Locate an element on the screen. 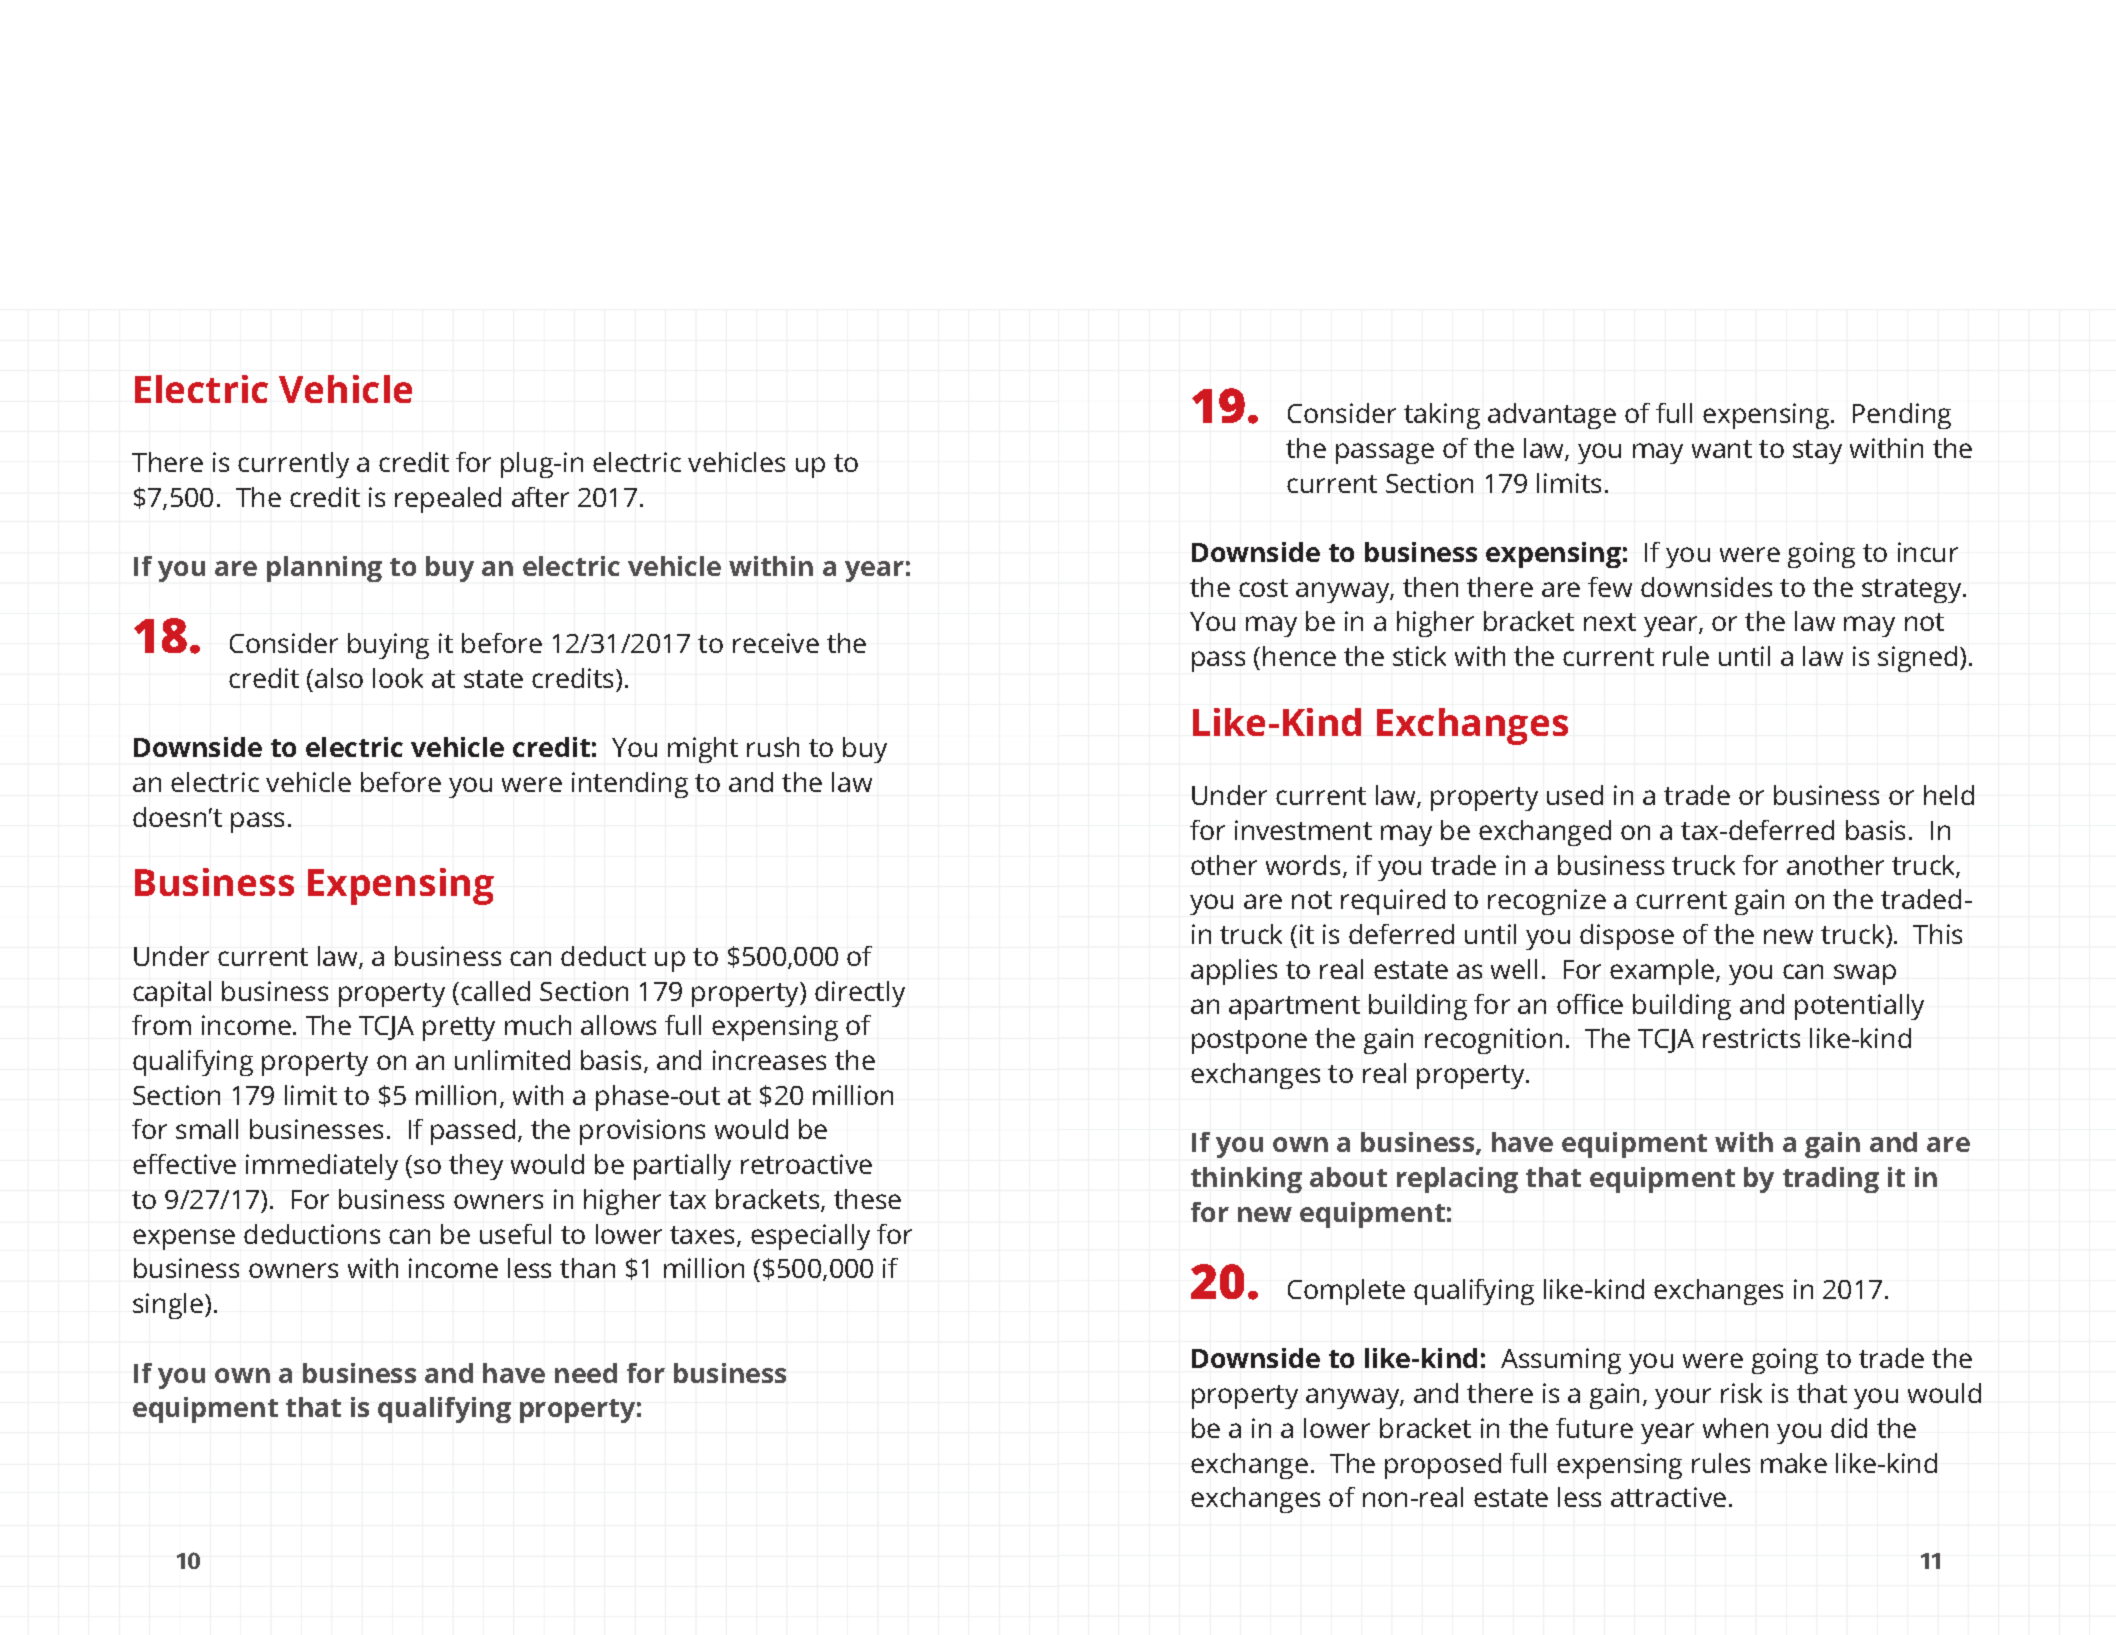 This screenshot has width=2116, height=1635. taking is located at coordinates (1442, 416).
